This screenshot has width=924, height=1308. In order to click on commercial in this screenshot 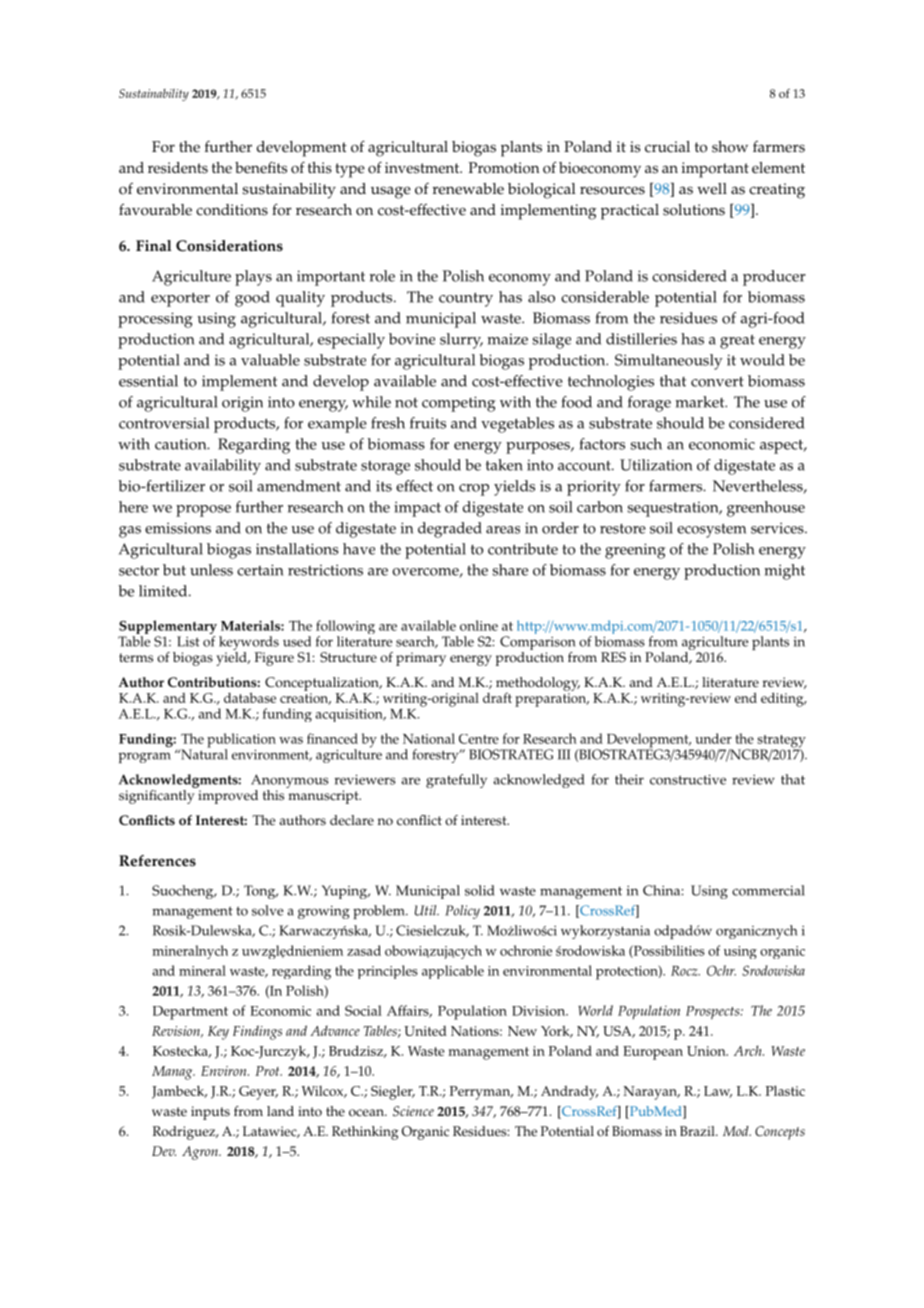, I will do `click(768, 890)`.
